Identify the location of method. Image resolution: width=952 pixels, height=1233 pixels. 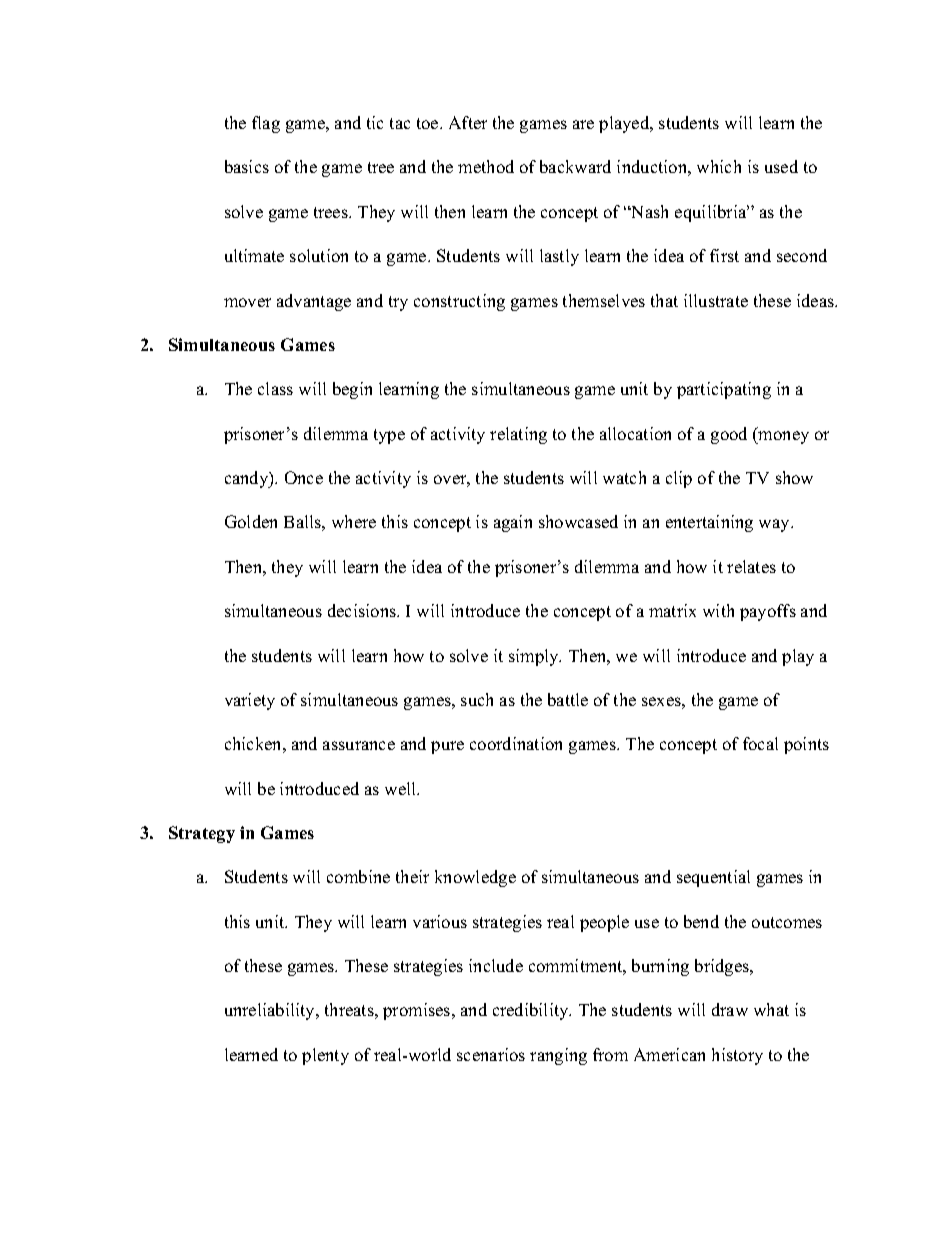
(486, 166).
